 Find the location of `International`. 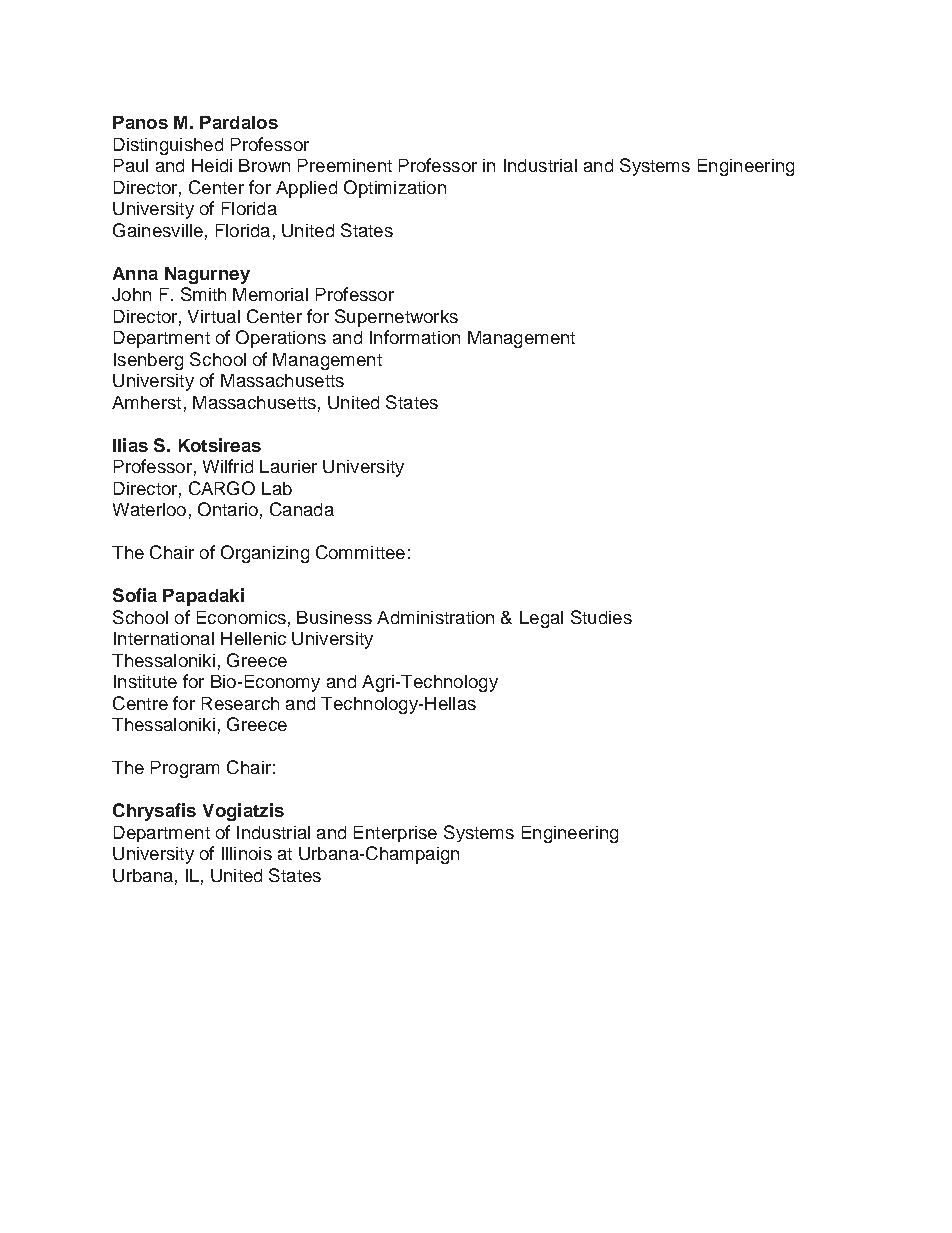

International is located at coordinates (164, 638).
